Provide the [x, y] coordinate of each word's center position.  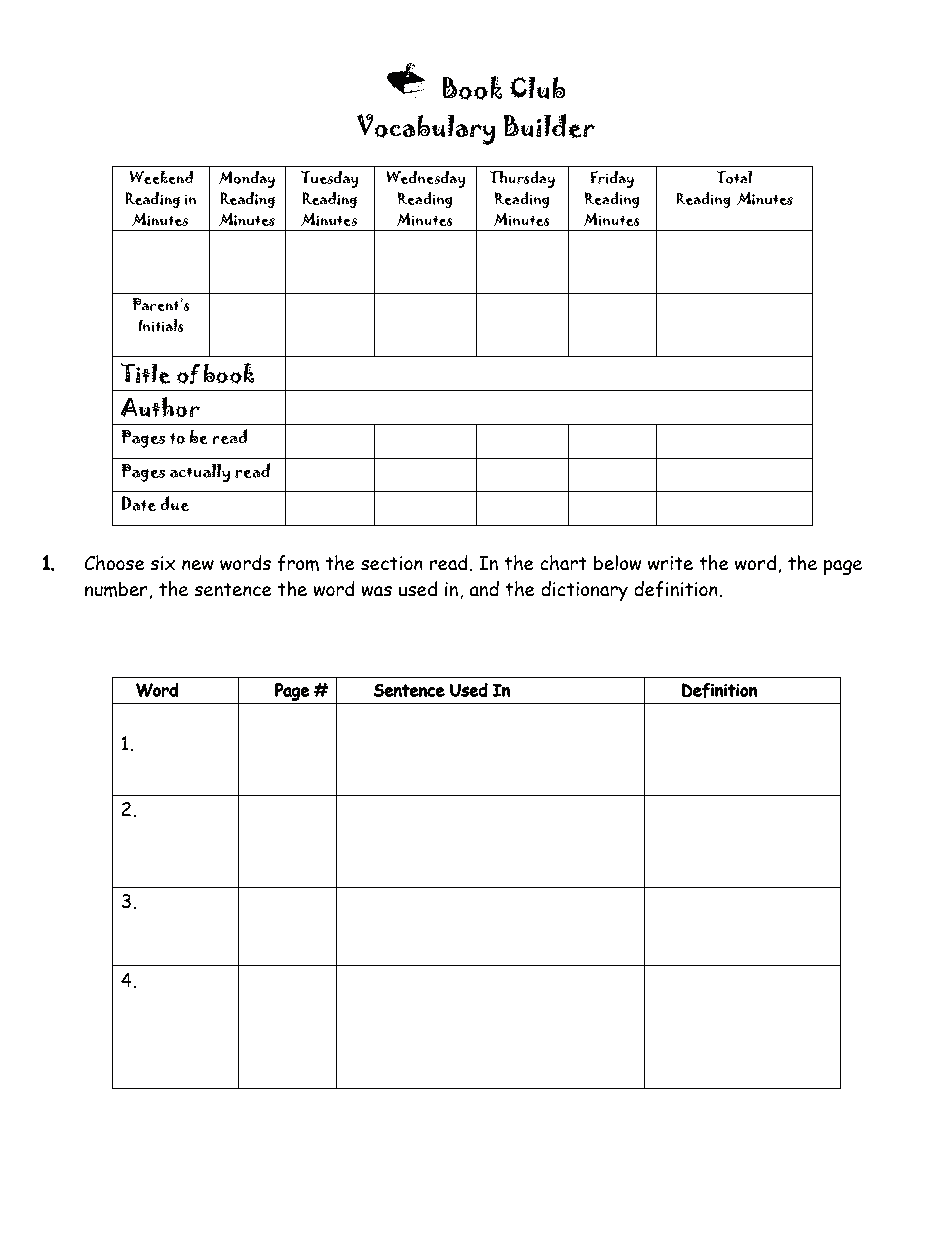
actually [200, 473]
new [198, 565]
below [618, 563]
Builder [549, 126]
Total [734, 177]
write [670, 563]
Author [160, 407]
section [392, 563]
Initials [161, 325]
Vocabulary [426, 129]
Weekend [161, 177]
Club [538, 87]
